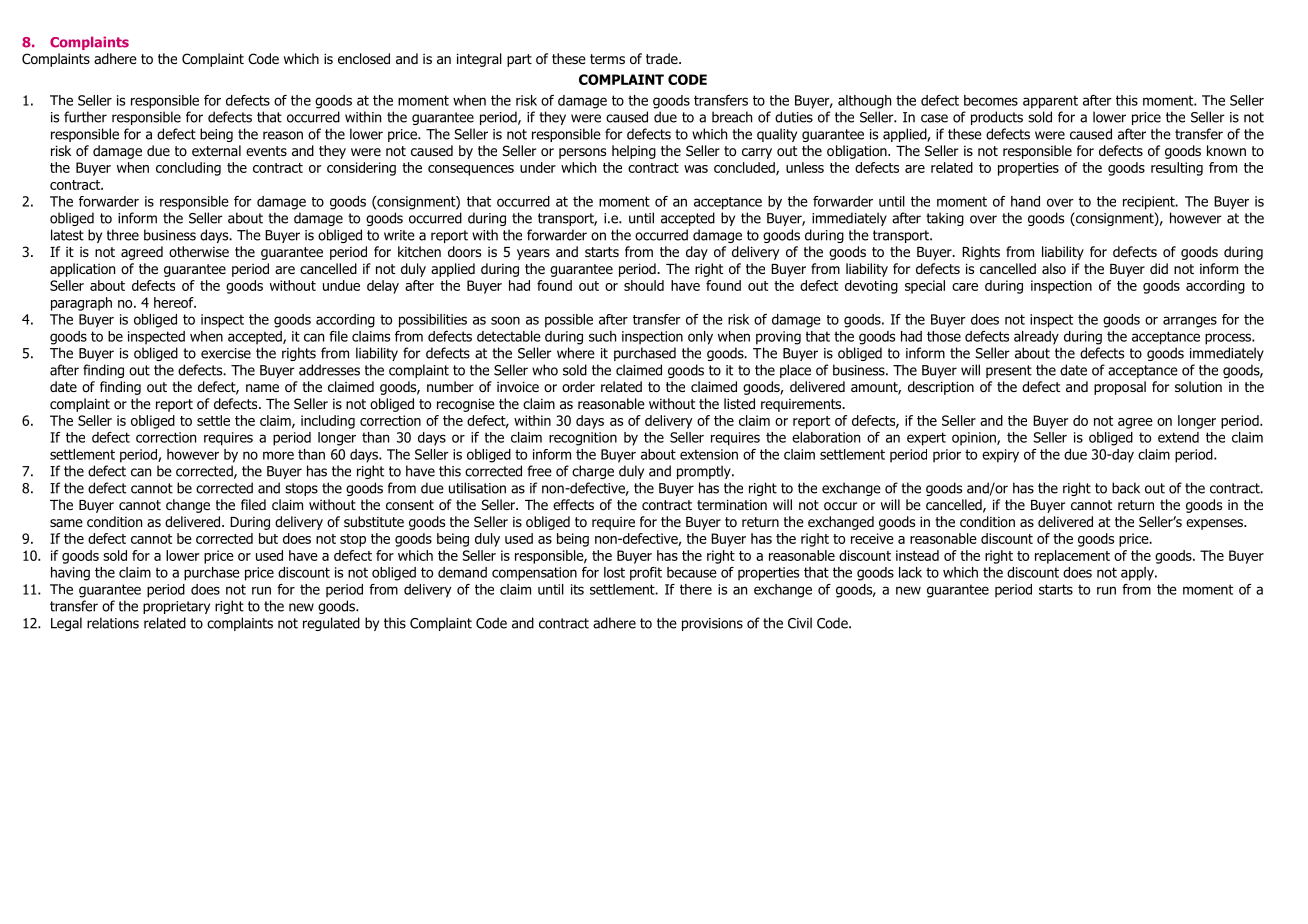 Image resolution: width=1308 pixels, height=924 pixels. What do you see at coordinates (364, 59) in the page?
I see `enclosed` at bounding box center [364, 59].
